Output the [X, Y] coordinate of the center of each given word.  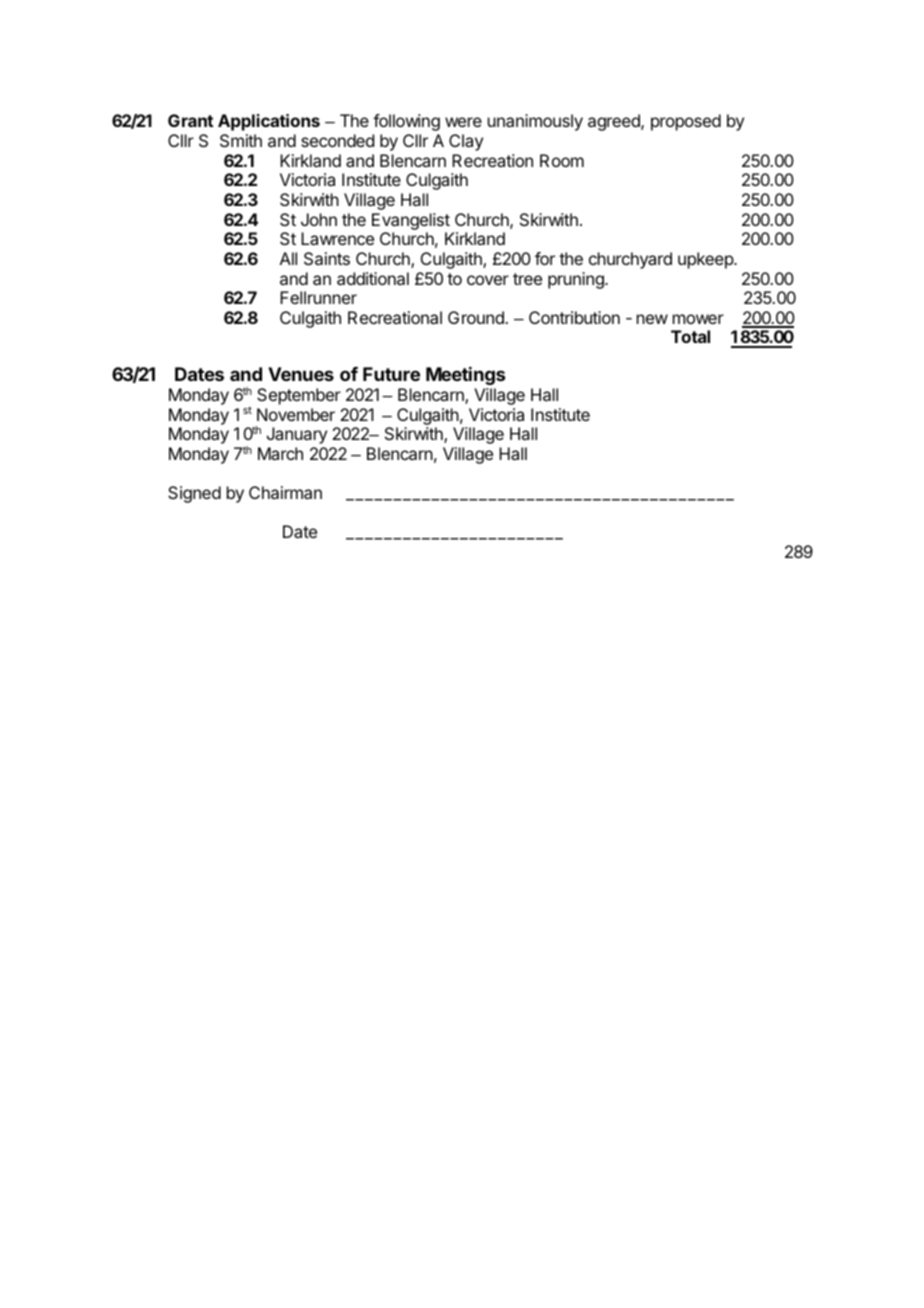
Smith [241, 140]
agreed [615, 122]
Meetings [465, 376]
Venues [301, 374]
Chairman [285, 492]
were [463, 122]
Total [690, 336]
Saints [327, 258]
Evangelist [411, 221]
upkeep [706, 260]
